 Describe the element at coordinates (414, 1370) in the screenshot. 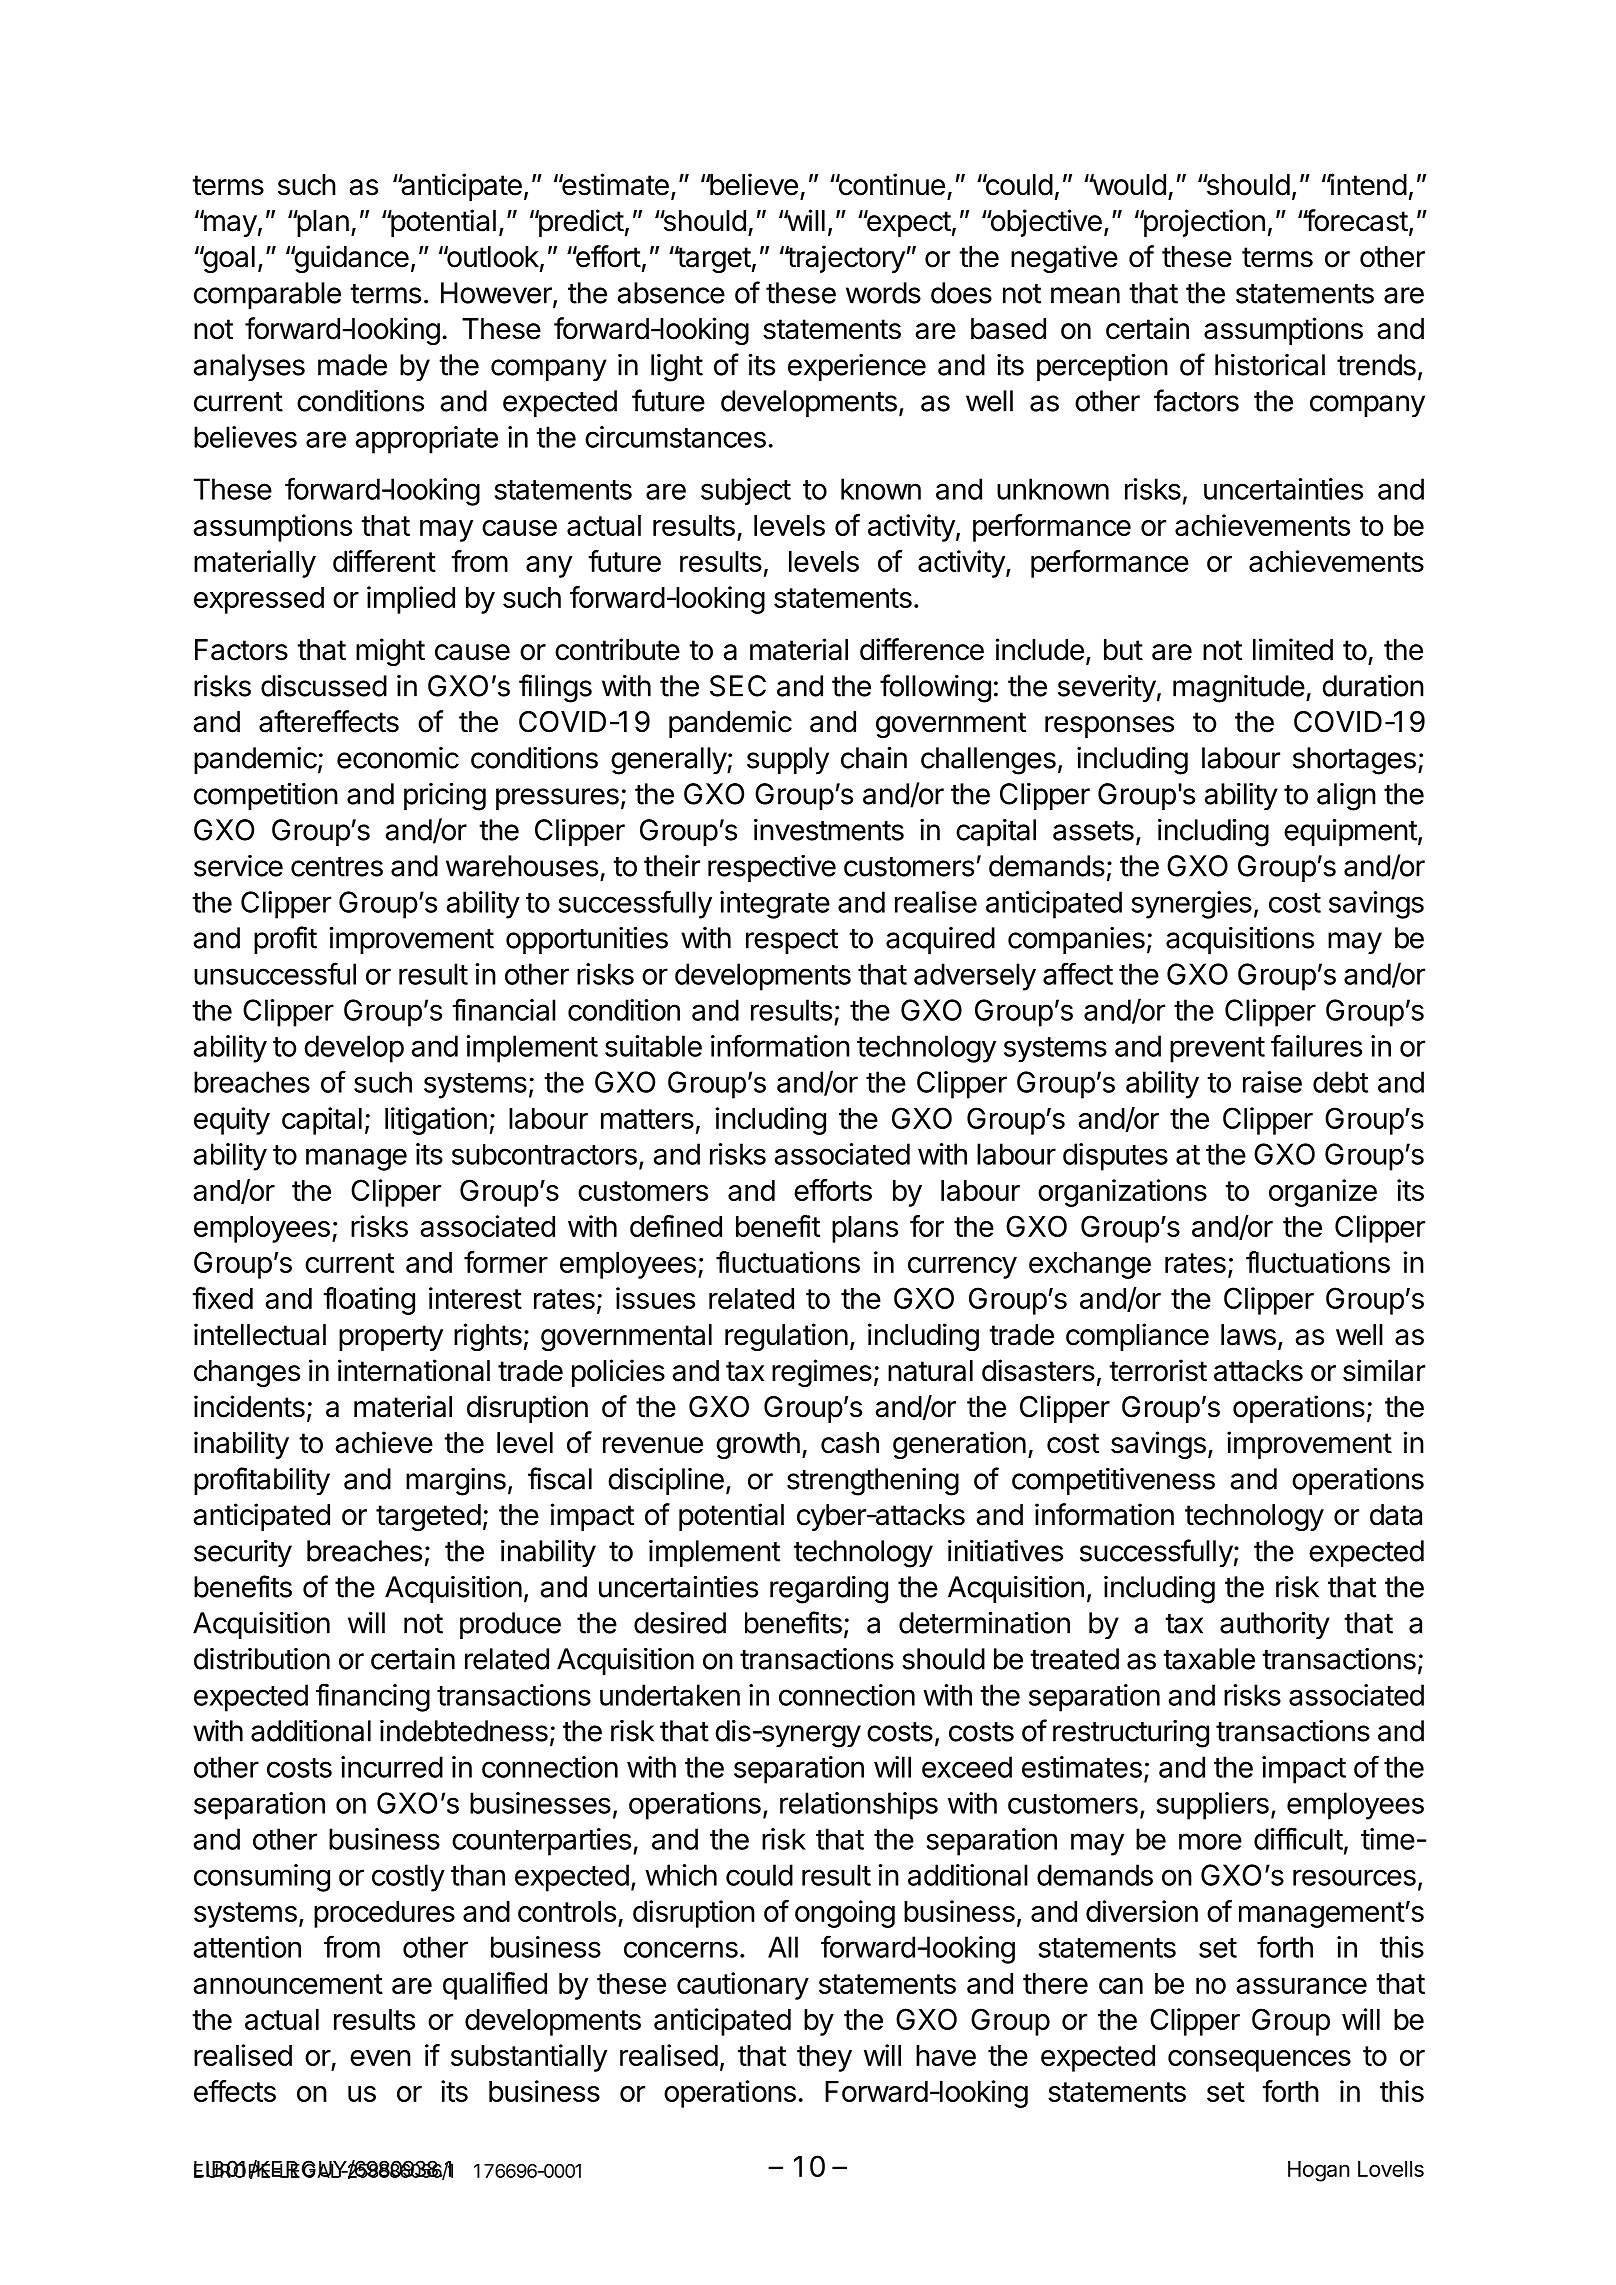

I see `international` at that location.
